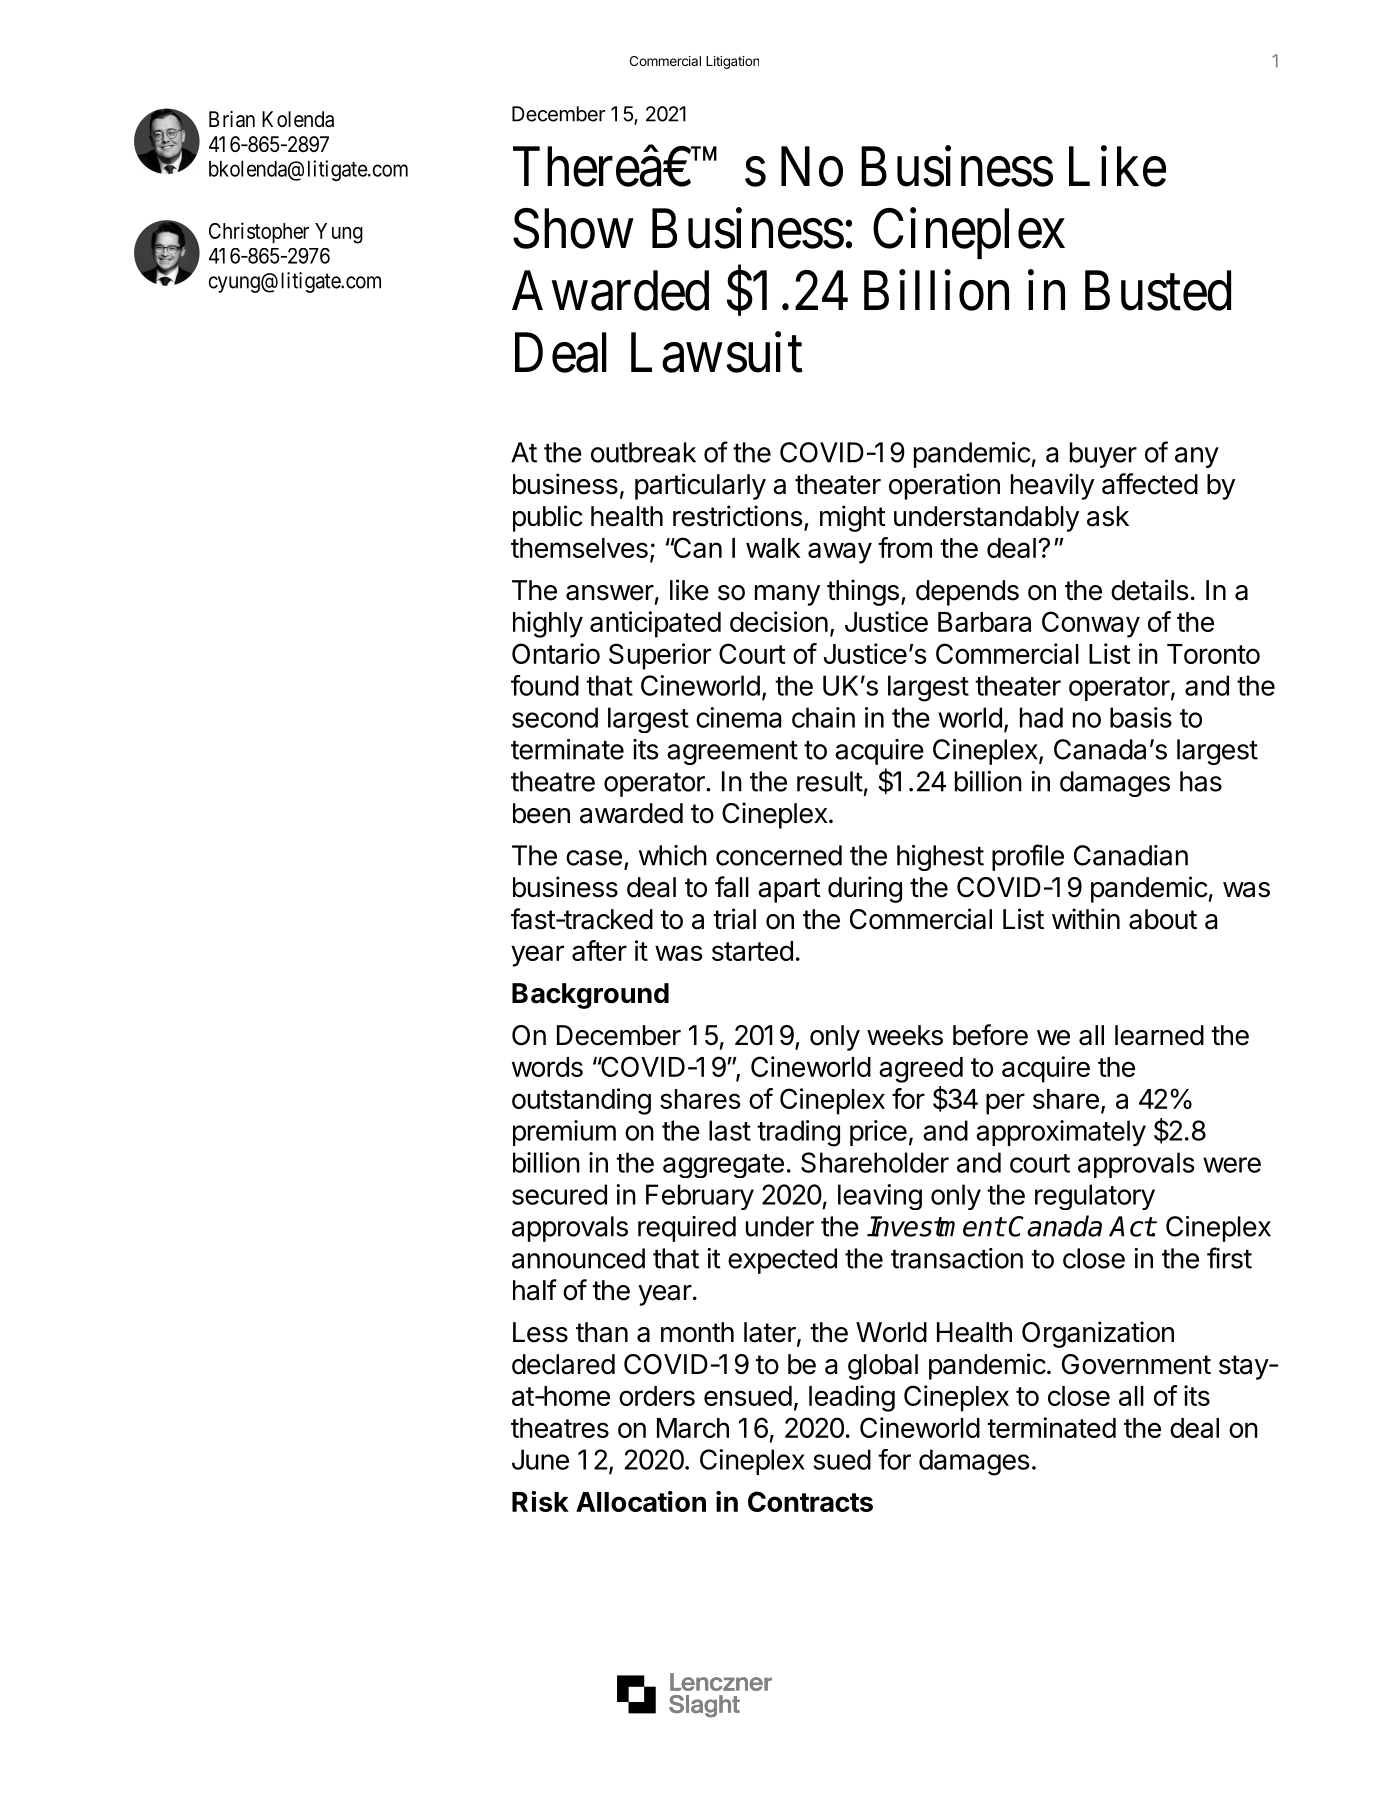 This document has width=1389, height=1798. Describe the element at coordinates (541, 813) in the document. I see `been` at that location.
